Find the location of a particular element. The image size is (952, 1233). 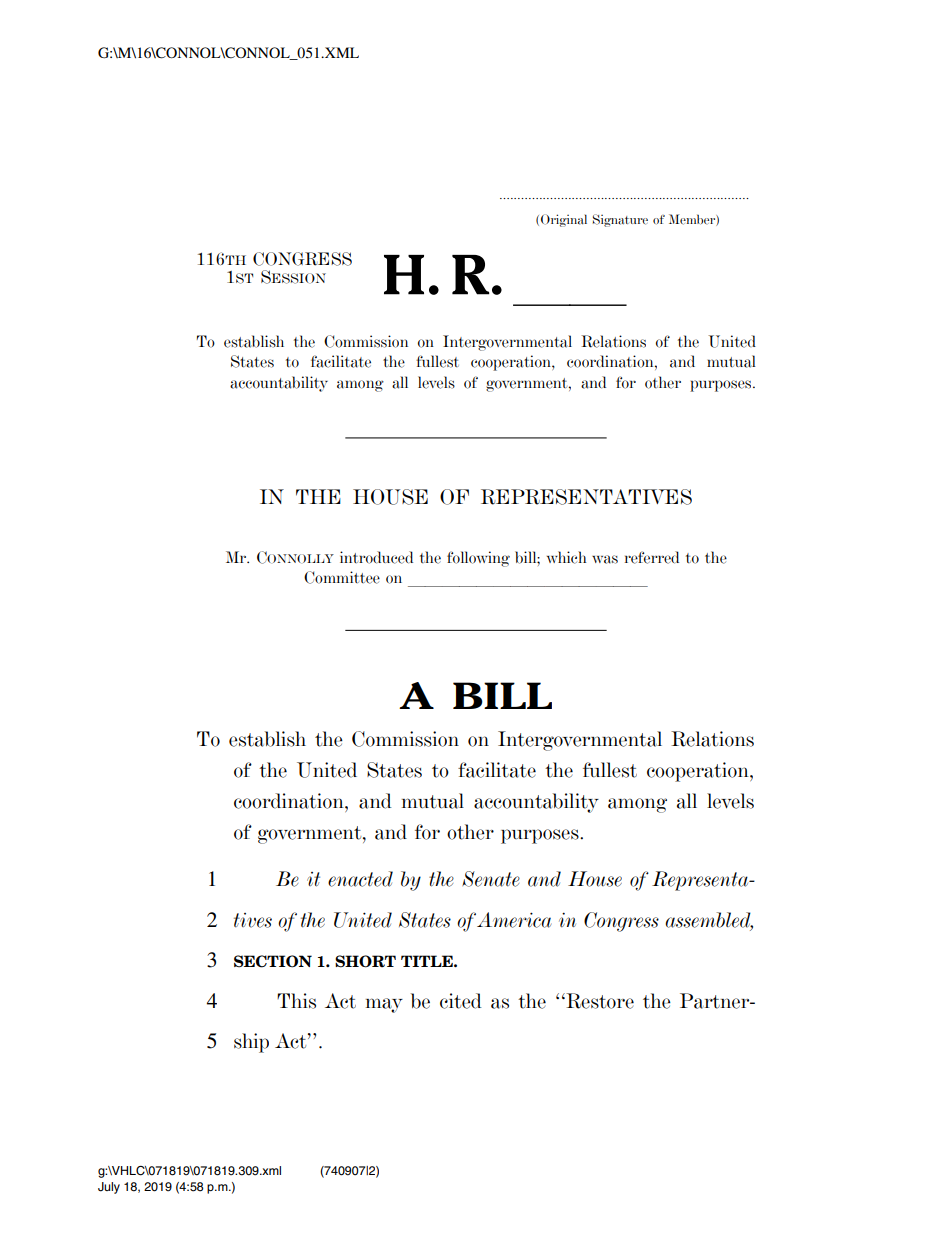

was is located at coordinates (605, 559).
